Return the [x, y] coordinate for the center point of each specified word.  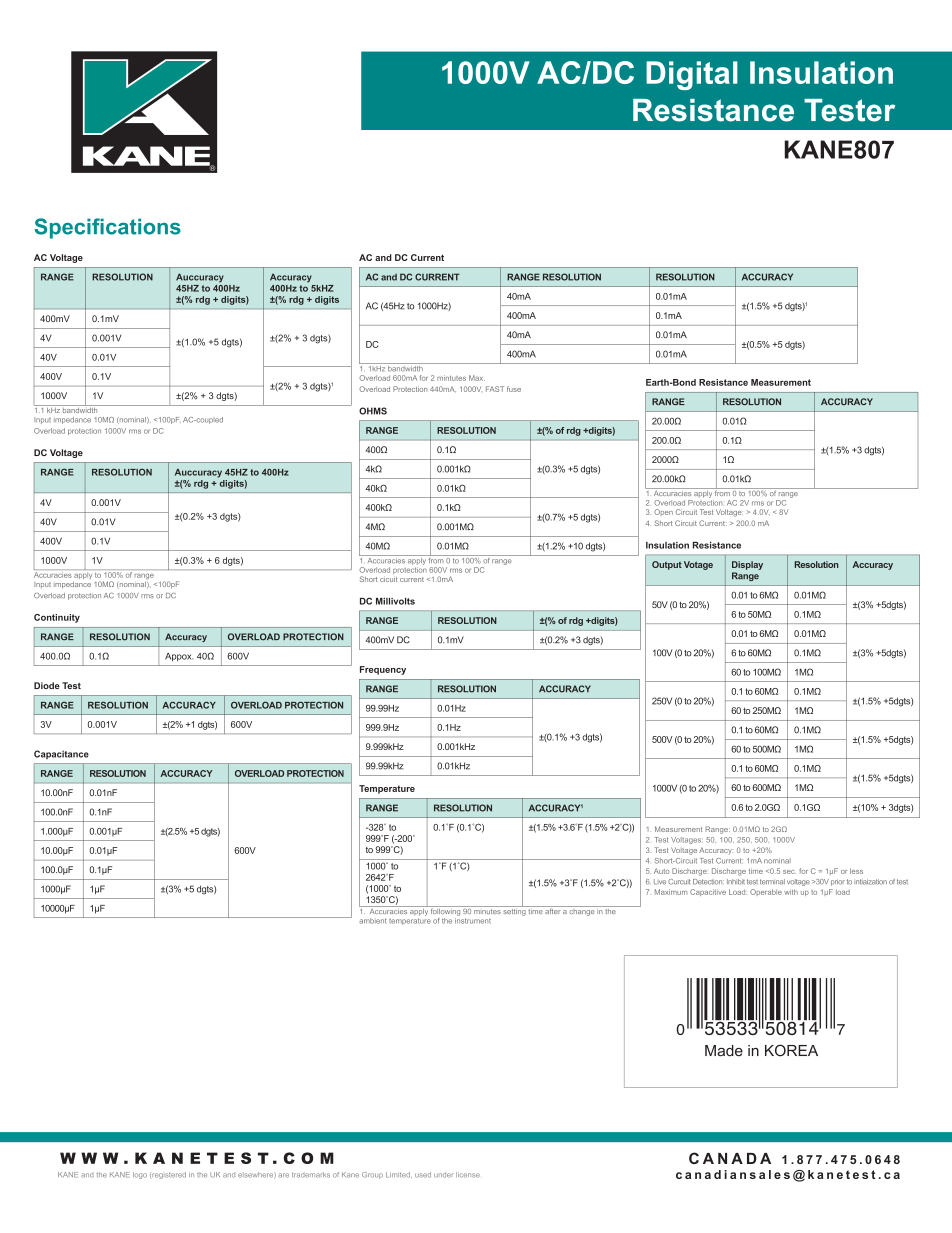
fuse [514, 389]
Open [663, 512]
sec [789, 872]
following [445, 911]
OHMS [373, 411]
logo [140, 1175]
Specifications [108, 228]
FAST [495, 389]
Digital [692, 75]
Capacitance [61, 754]
